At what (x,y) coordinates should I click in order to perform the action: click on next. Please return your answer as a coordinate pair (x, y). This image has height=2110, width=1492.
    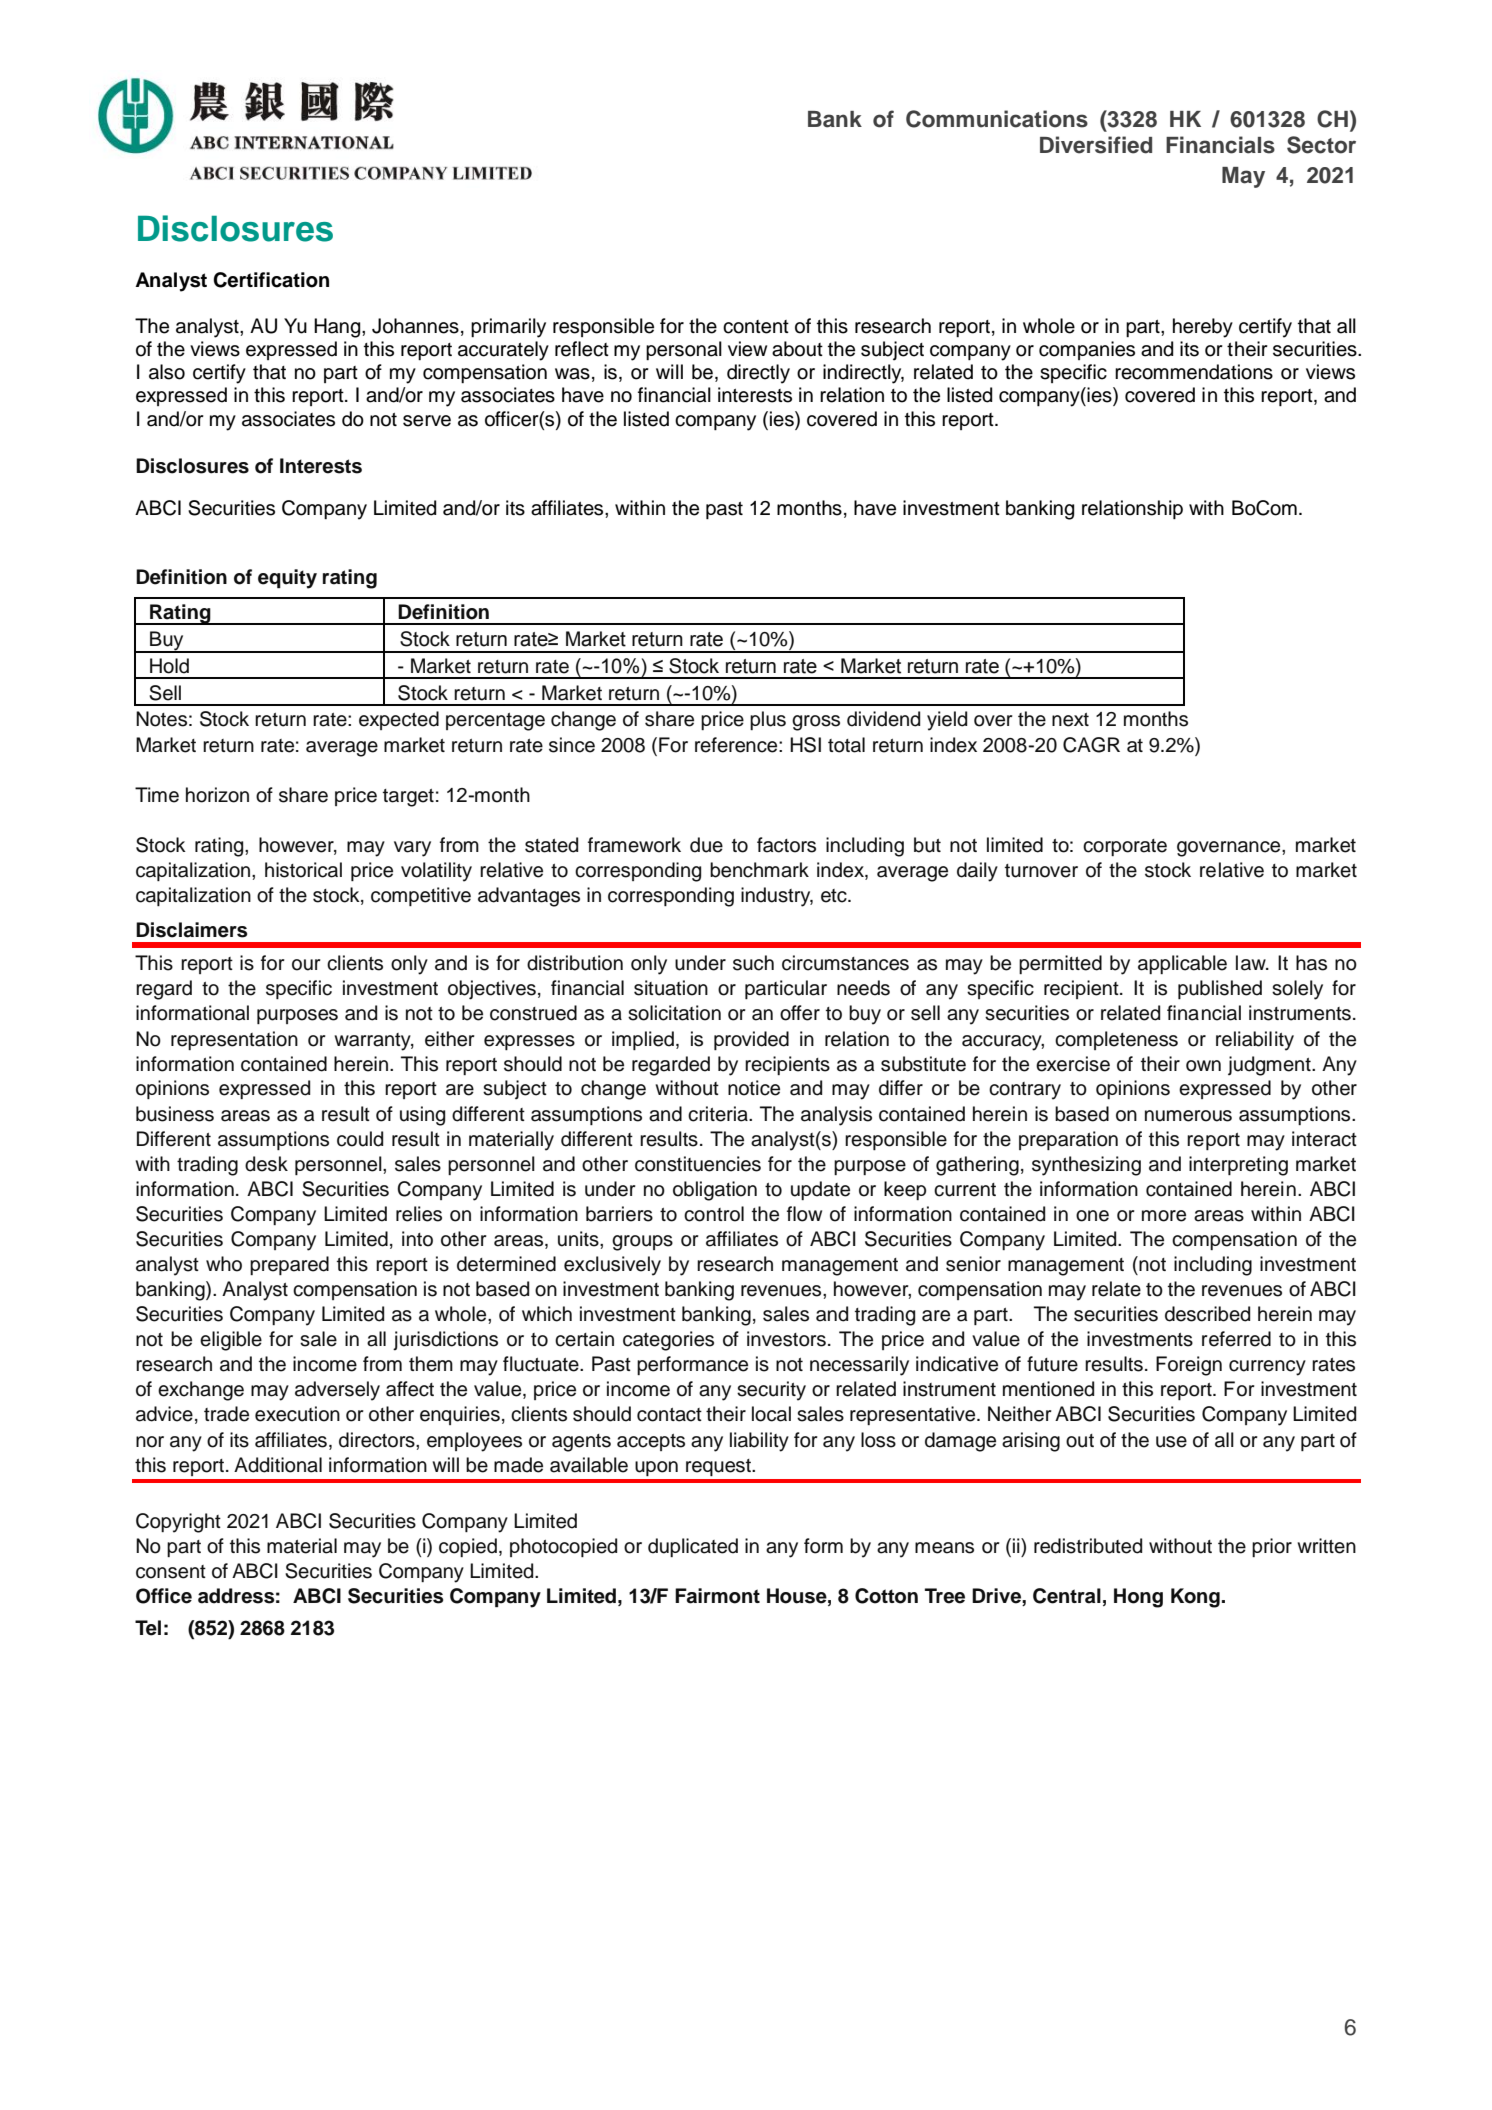
    Looking at the image, I should click on (1070, 720).
